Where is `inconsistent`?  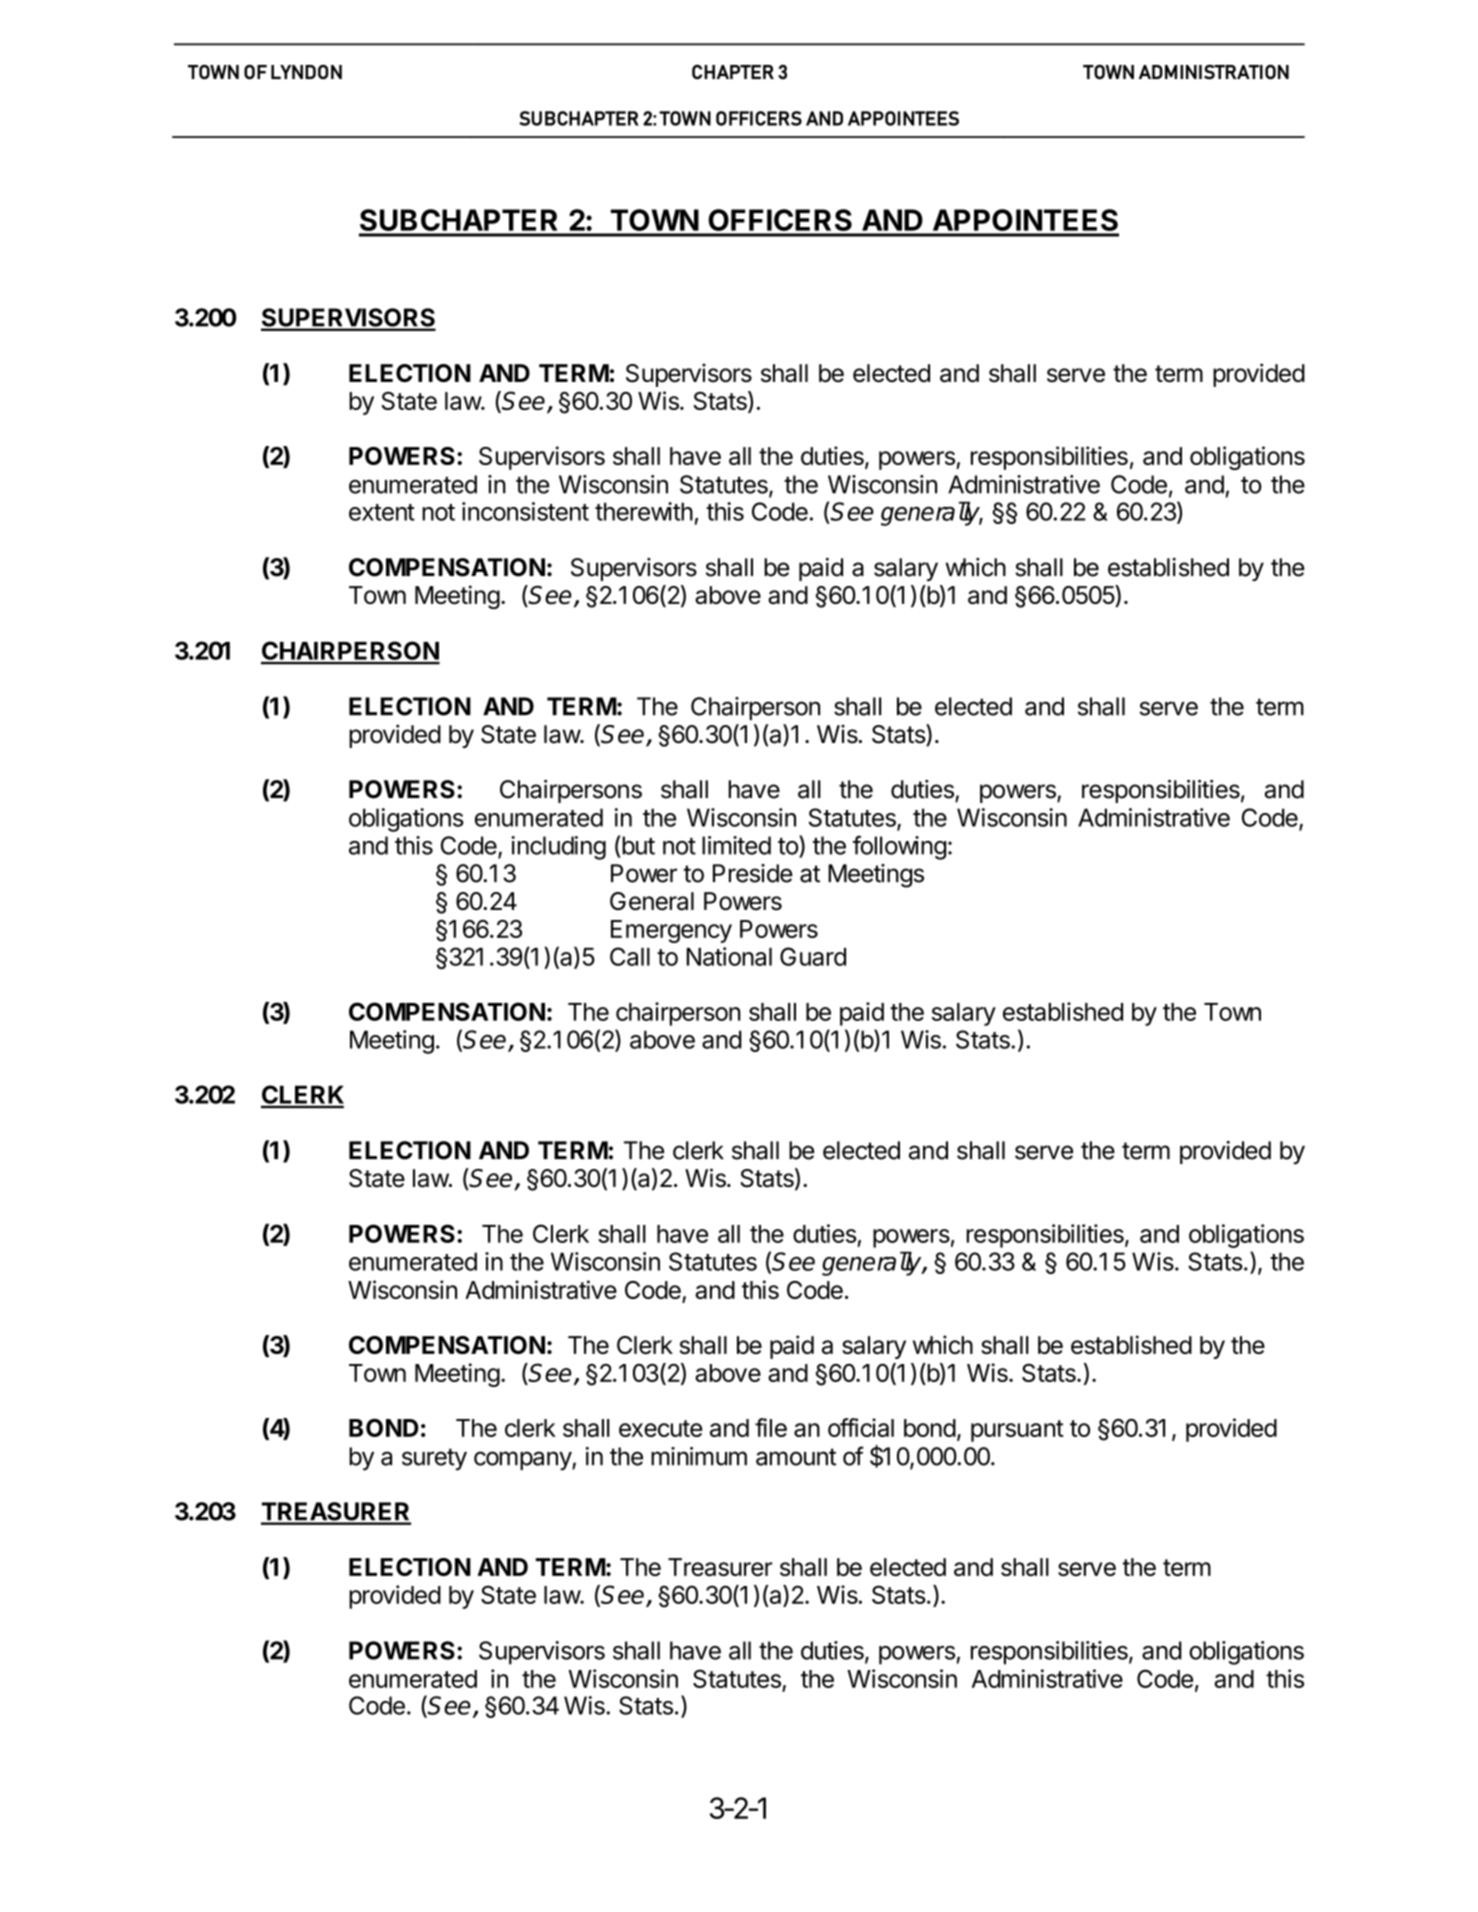 inconsistent is located at coordinates (525, 511).
